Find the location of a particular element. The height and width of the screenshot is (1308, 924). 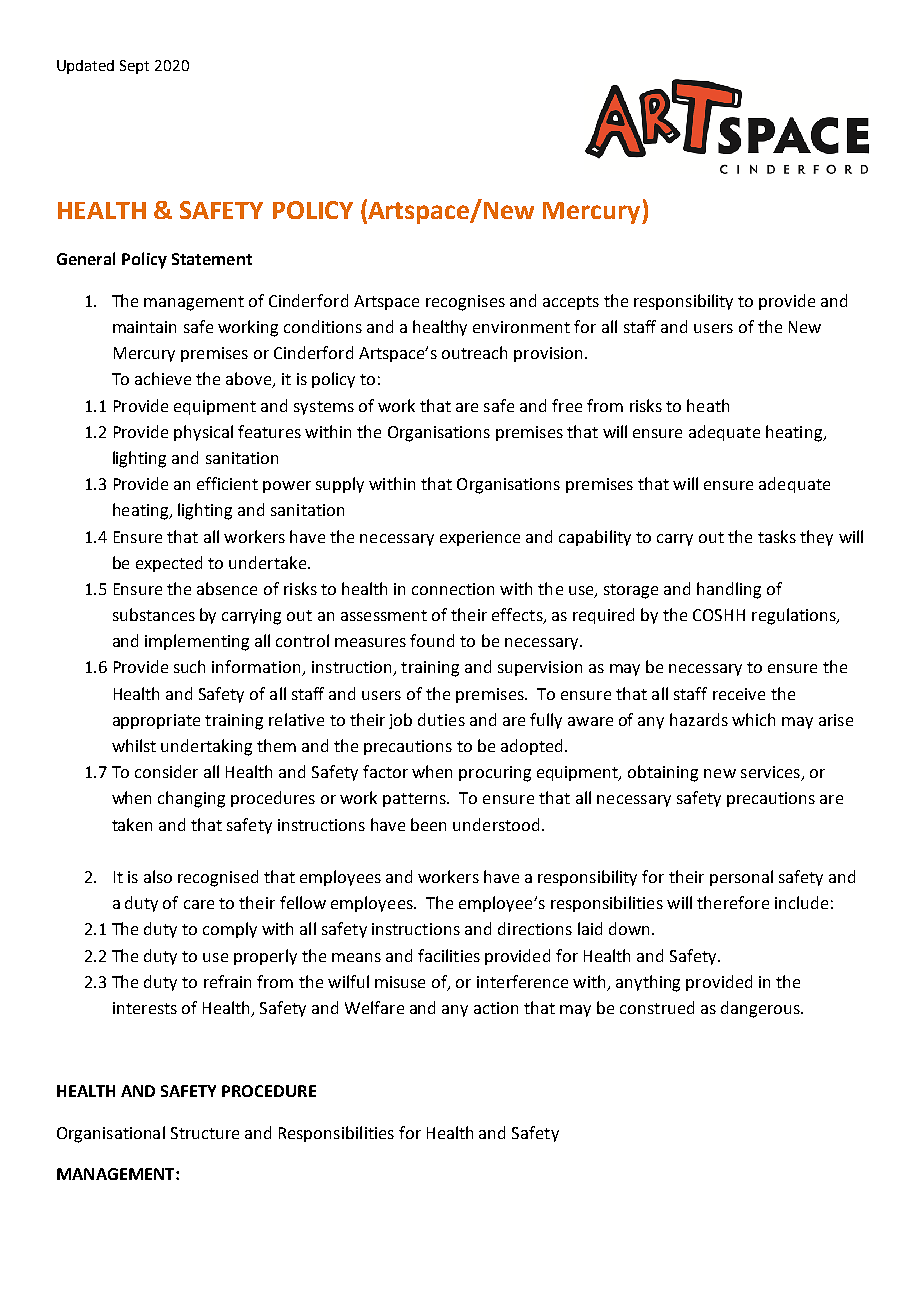

accepts is located at coordinates (571, 303).
